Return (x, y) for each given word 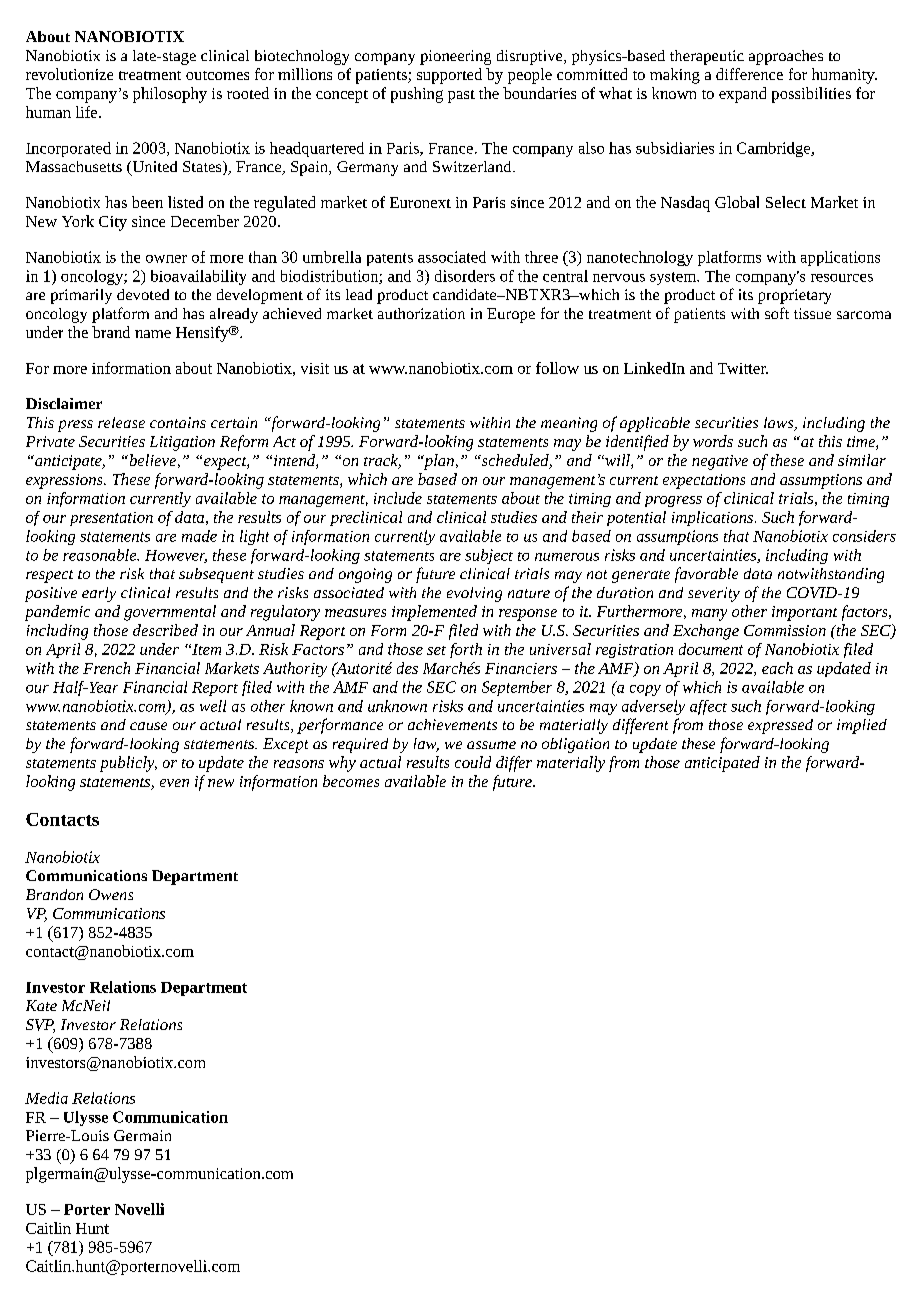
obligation (575, 745)
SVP (40, 1026)
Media (46, 1098)
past (461, 96)
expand (742, 95)
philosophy (170, 95)
